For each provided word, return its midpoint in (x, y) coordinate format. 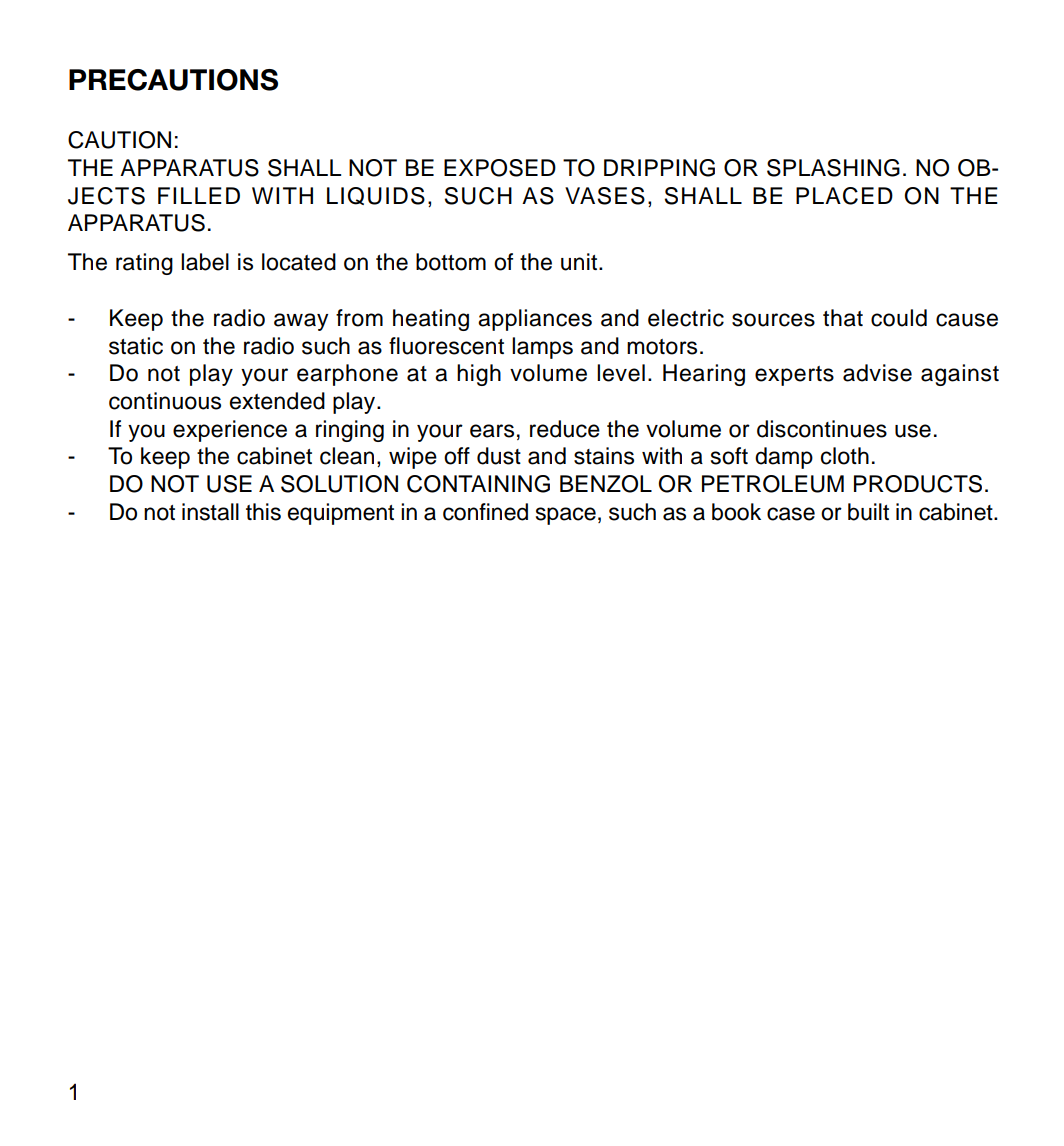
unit (580, 262)
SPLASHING (833, 168)
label (205, 262)
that (843, 318)
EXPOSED (500, 168)
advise (877, 373)
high (479, 375)
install (210, 512)
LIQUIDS (376, 196)
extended (277, 401)
